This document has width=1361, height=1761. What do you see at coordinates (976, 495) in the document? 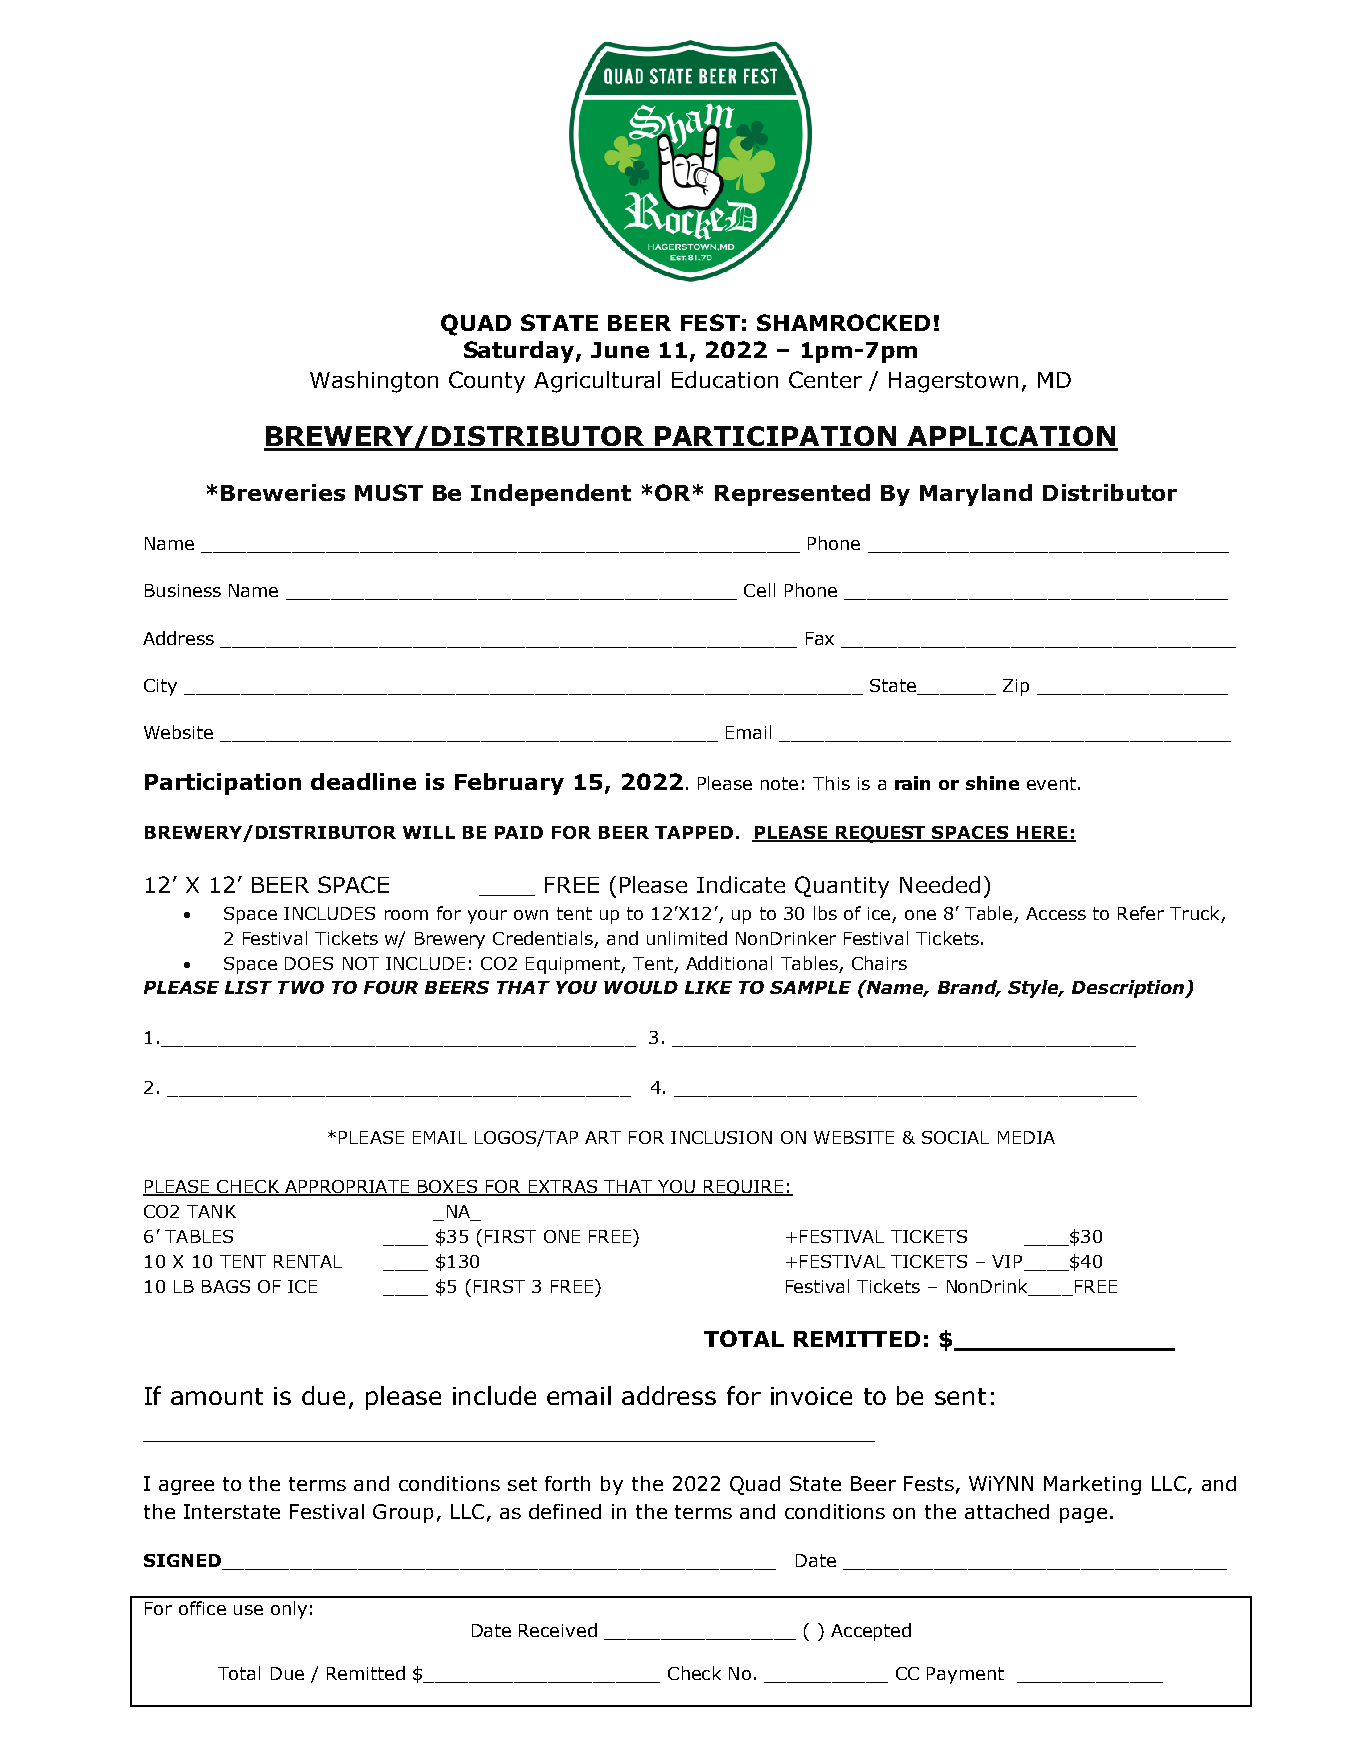
I see `Maryland` at bounding box center [976, 495].
